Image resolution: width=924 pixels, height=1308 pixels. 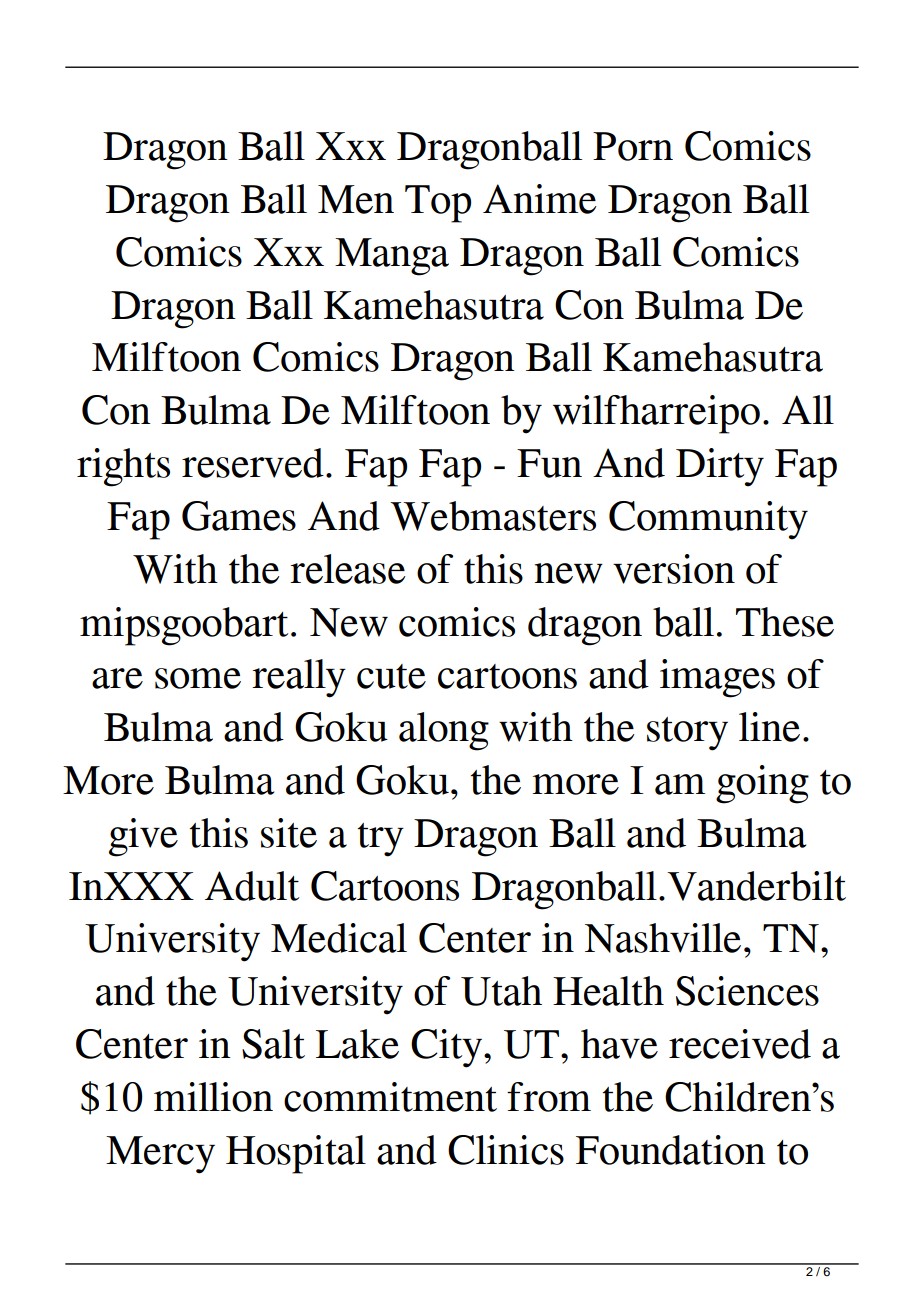 I want to click on Top, so click(x=438, y=204).
